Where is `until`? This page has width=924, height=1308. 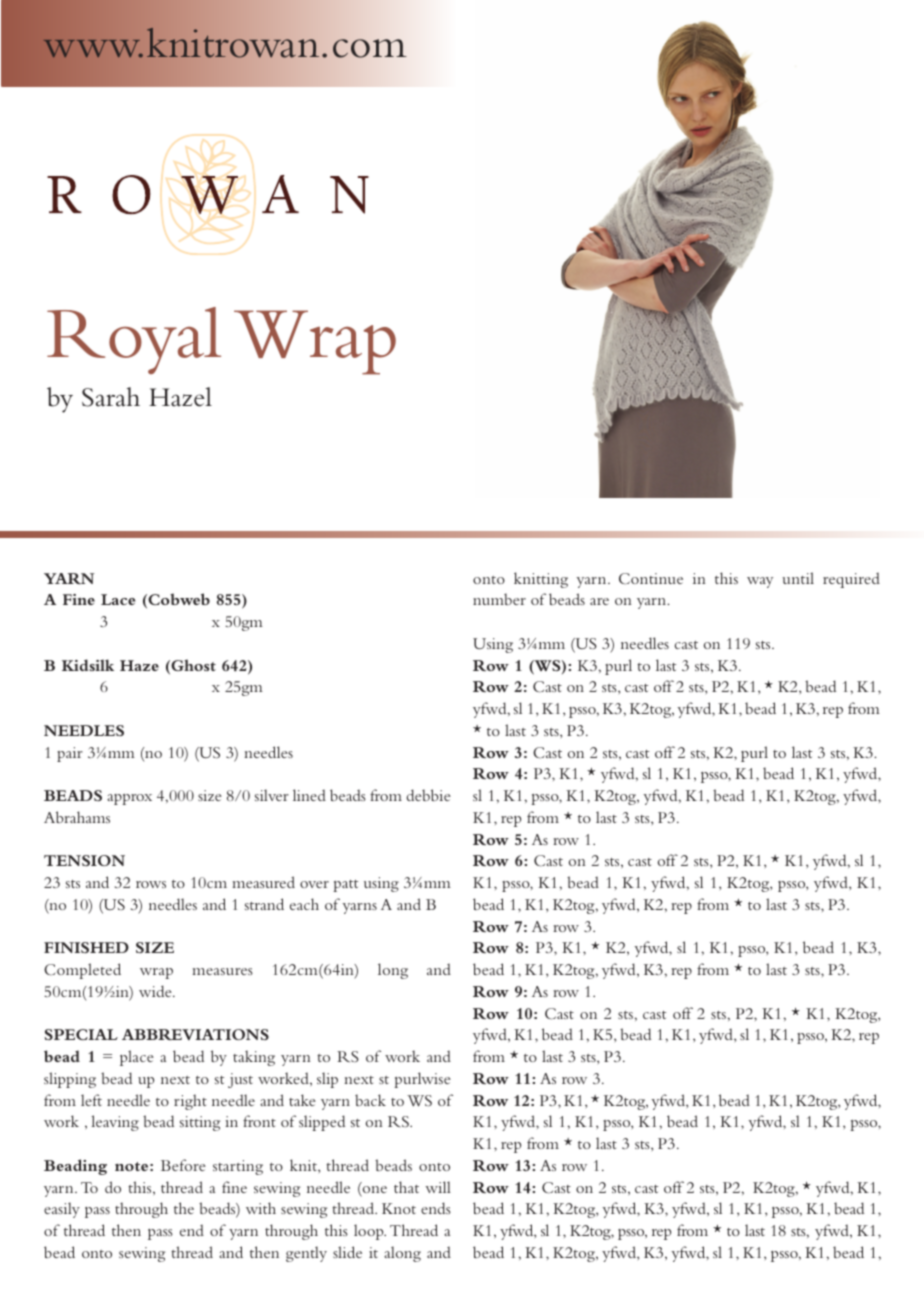 until is located at coordinates (798, 578).
